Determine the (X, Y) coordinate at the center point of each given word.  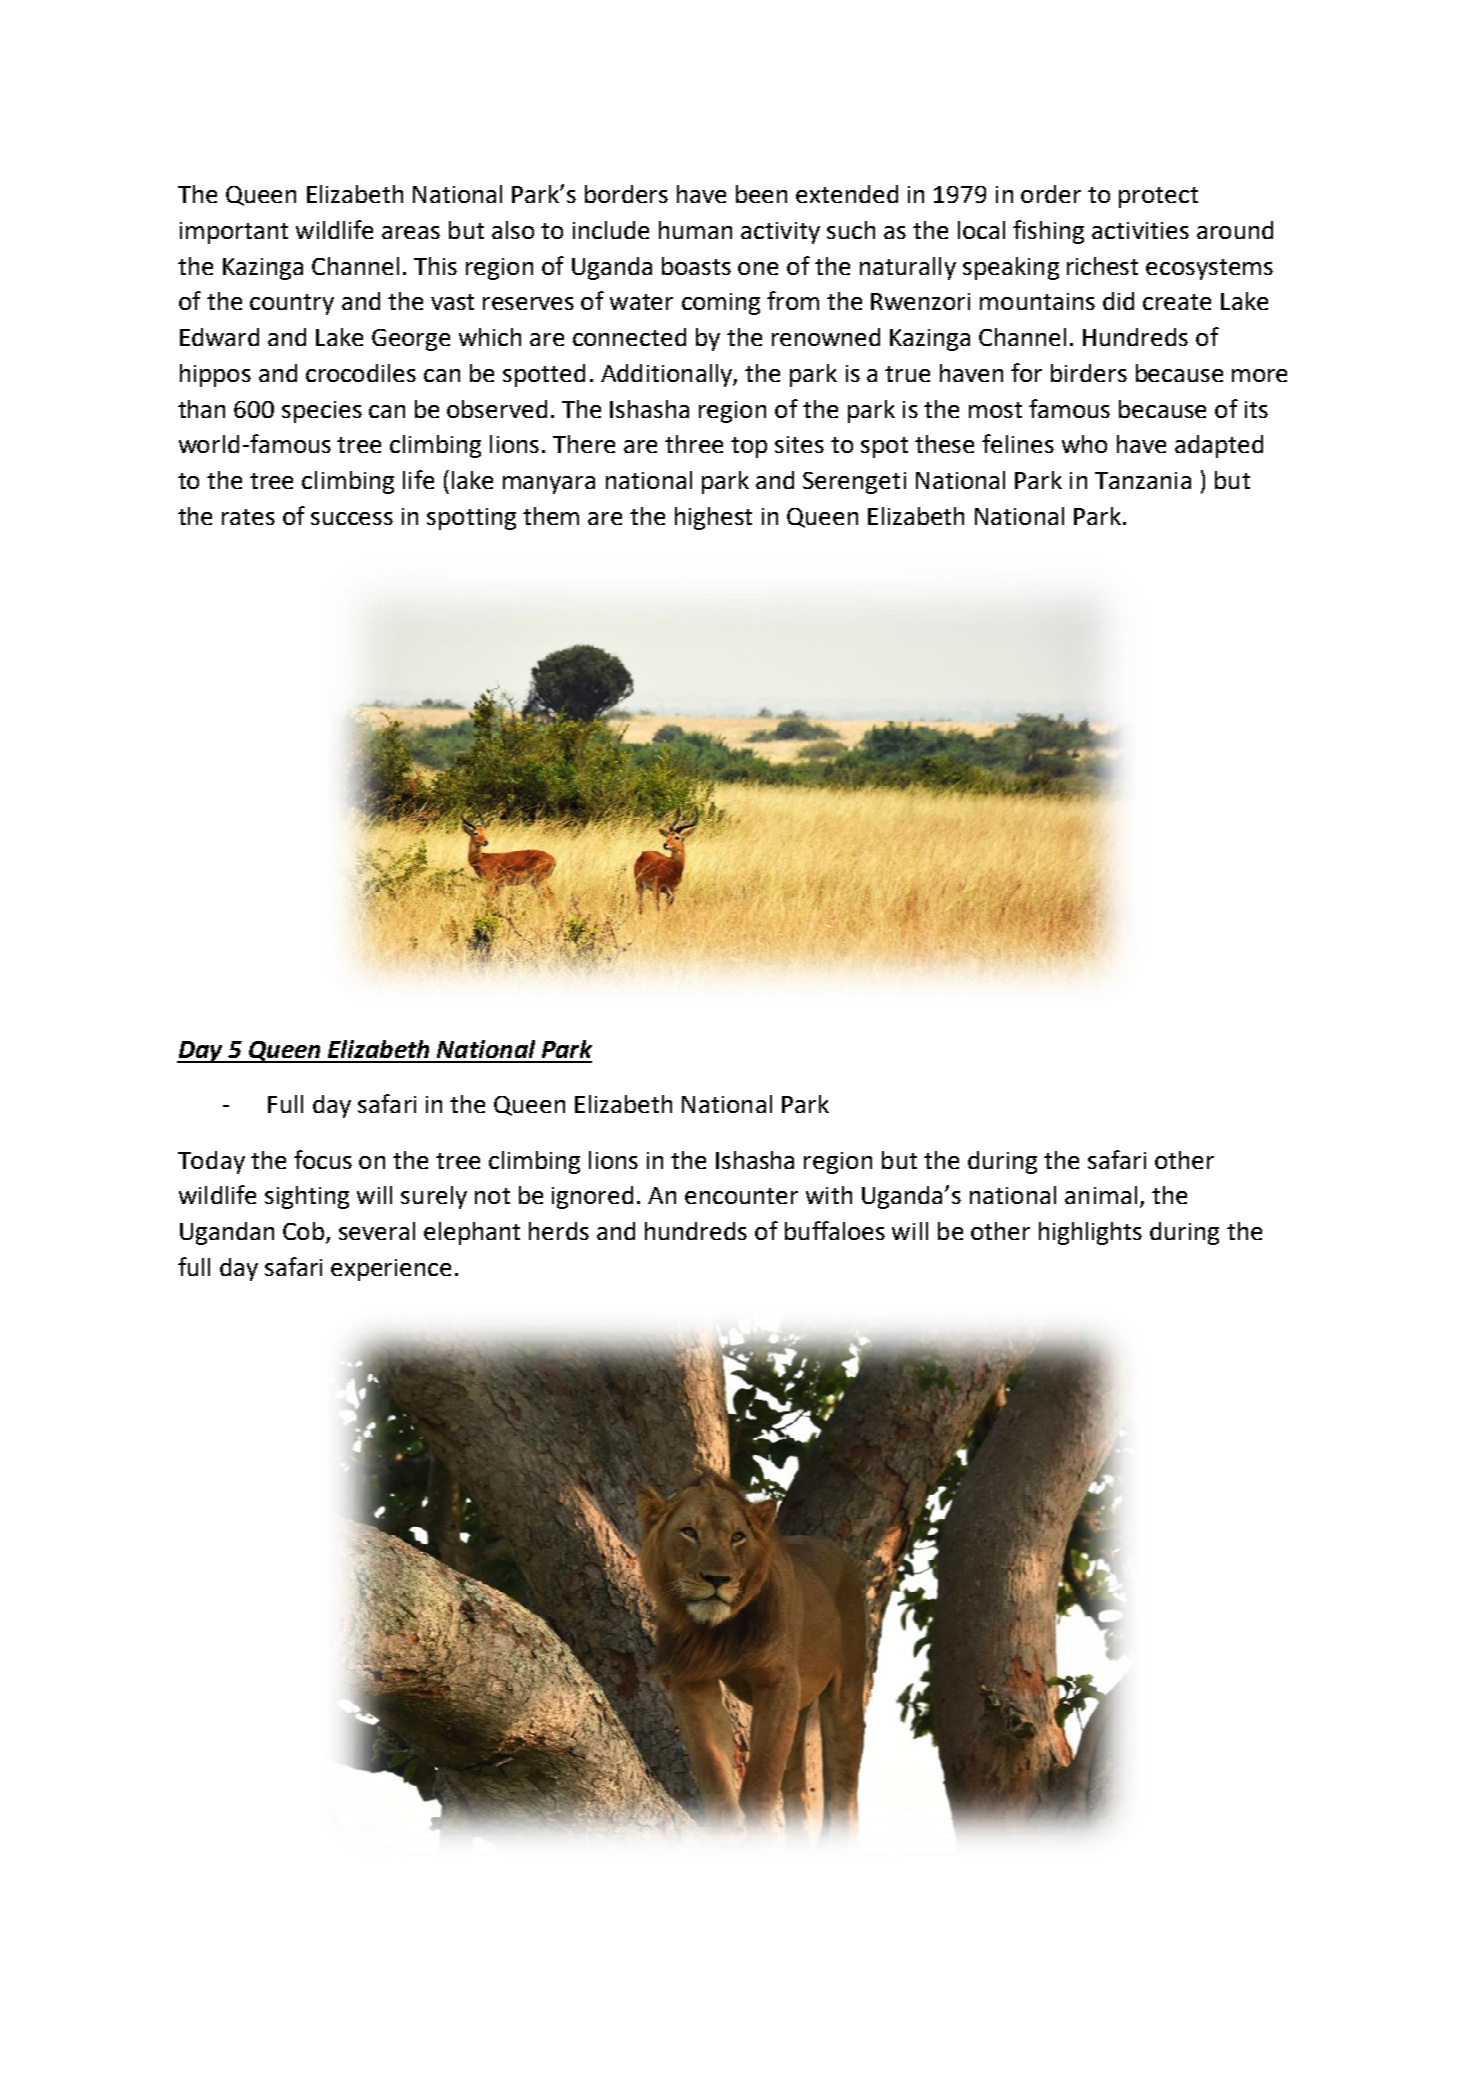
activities (1140, 230)
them (551, 516)
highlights (1090, 1233)
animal (1101, 1195)
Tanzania (1143, 480)
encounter (741, 1196)
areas (411, 232)
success (352, 518)
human (695, 230)
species (322, 412)
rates (248, 517)
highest (713, 518)
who (1084, 444)
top (749, 447)
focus (323, 1159)
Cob (305, 1232)
